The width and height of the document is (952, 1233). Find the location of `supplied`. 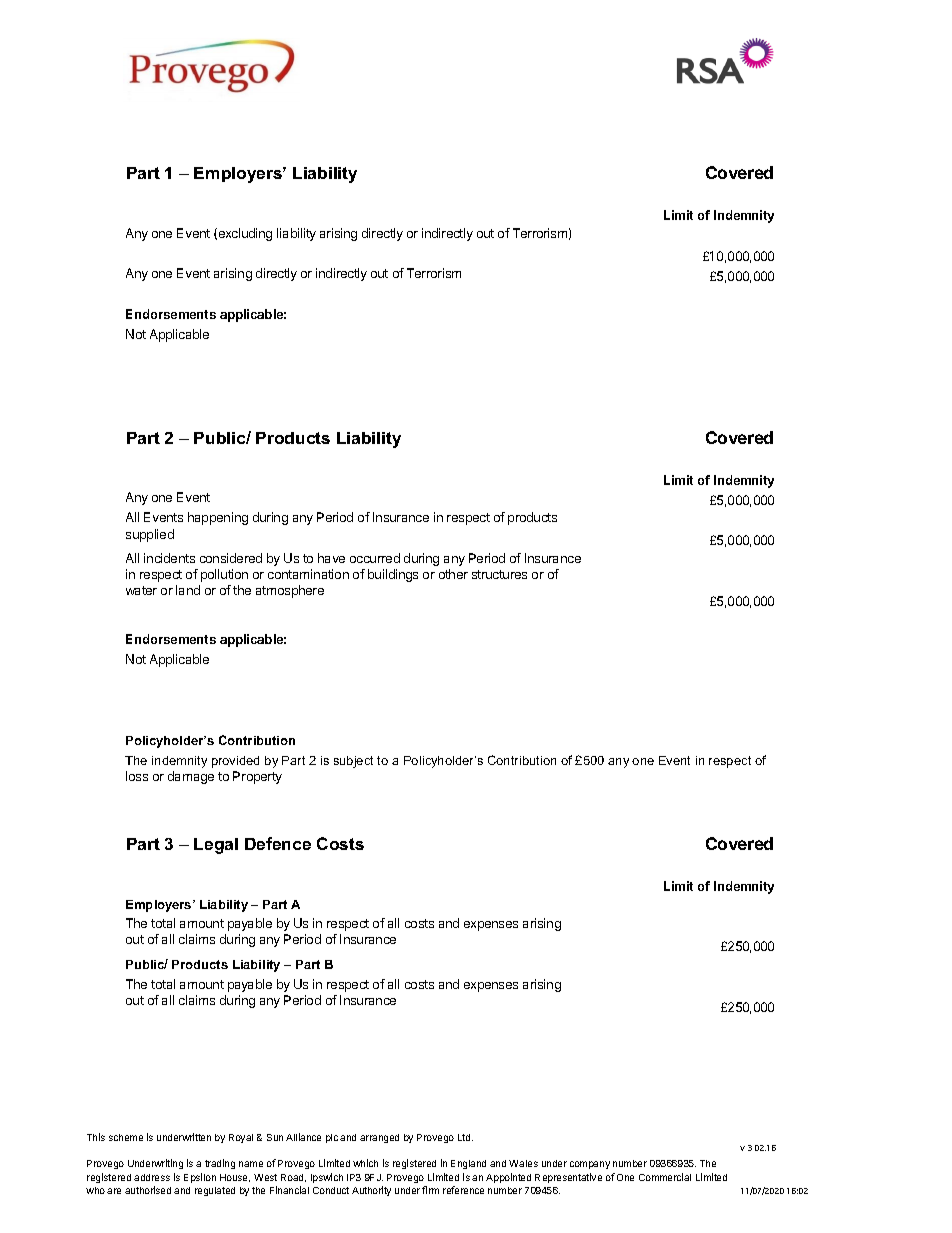

supplied is located at coordinates (150, 535).
